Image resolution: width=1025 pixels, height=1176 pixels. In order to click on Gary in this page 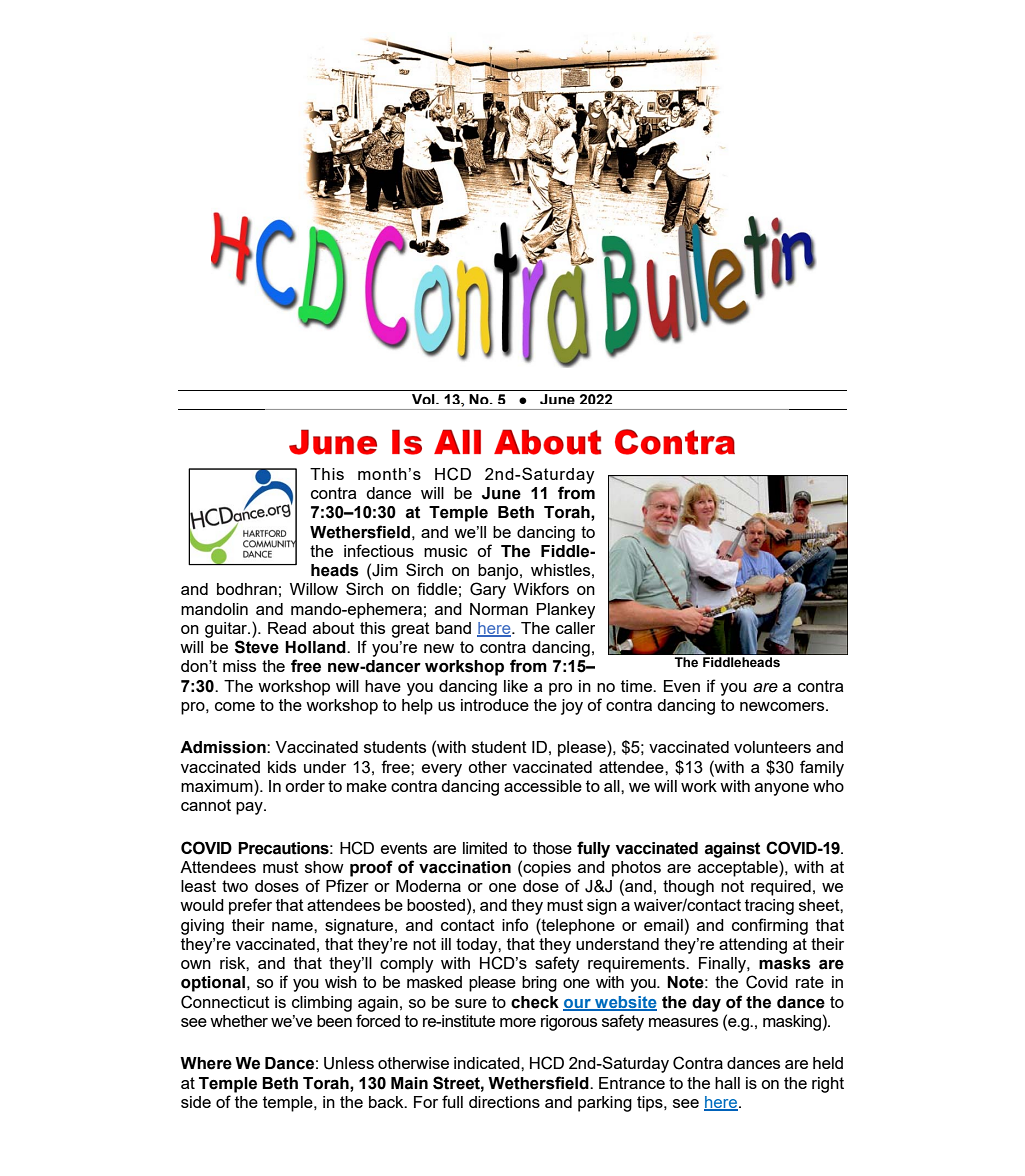, I will do `click(488, 590)`.
